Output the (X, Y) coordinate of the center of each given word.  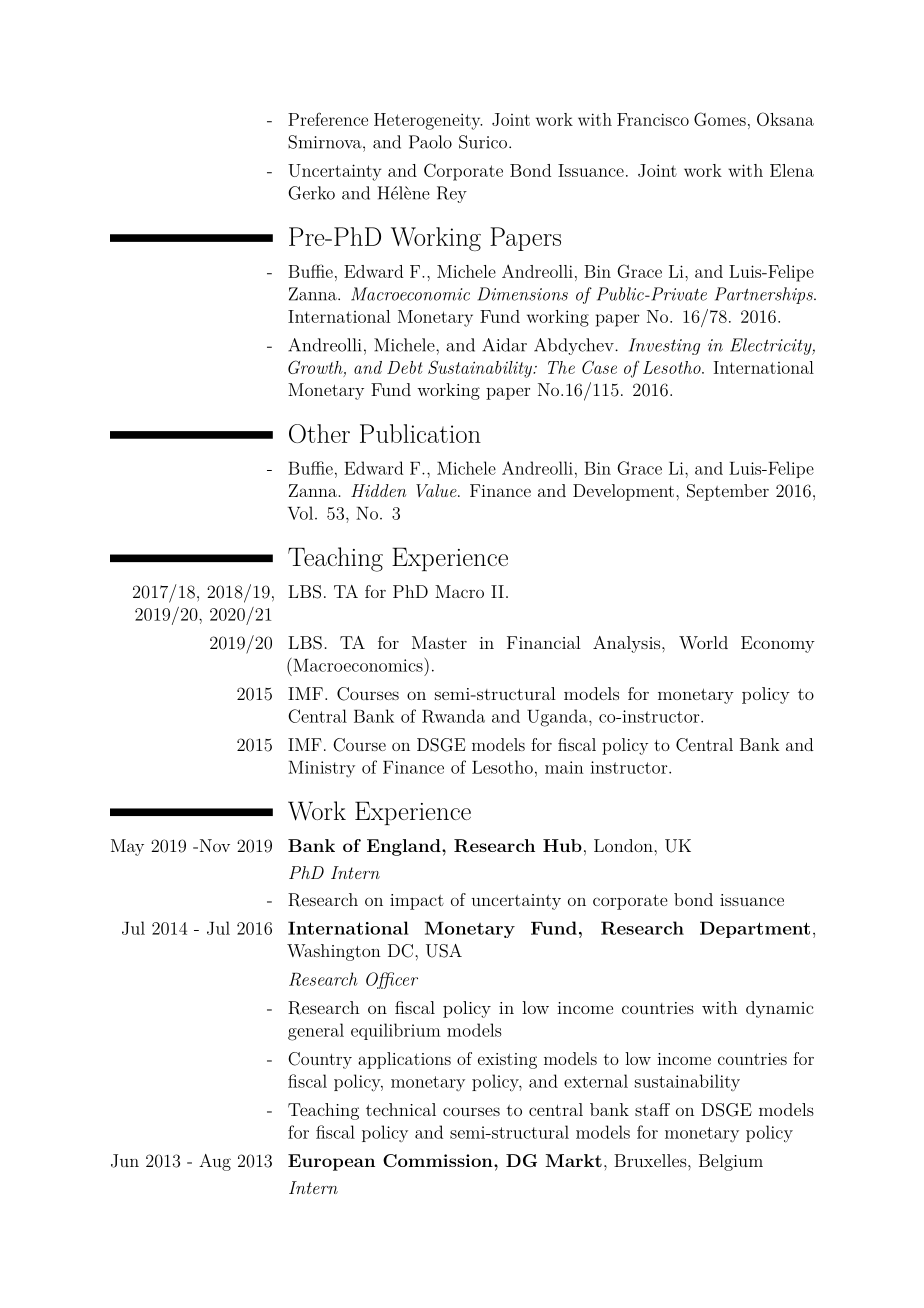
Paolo (430, 142)
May (127, 847)
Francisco (653, 119)
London (624, 845)
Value (437, 490)
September (728, 492)
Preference (328, 119)
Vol (300, 513)
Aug (215, 1162)
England (405, 847)
